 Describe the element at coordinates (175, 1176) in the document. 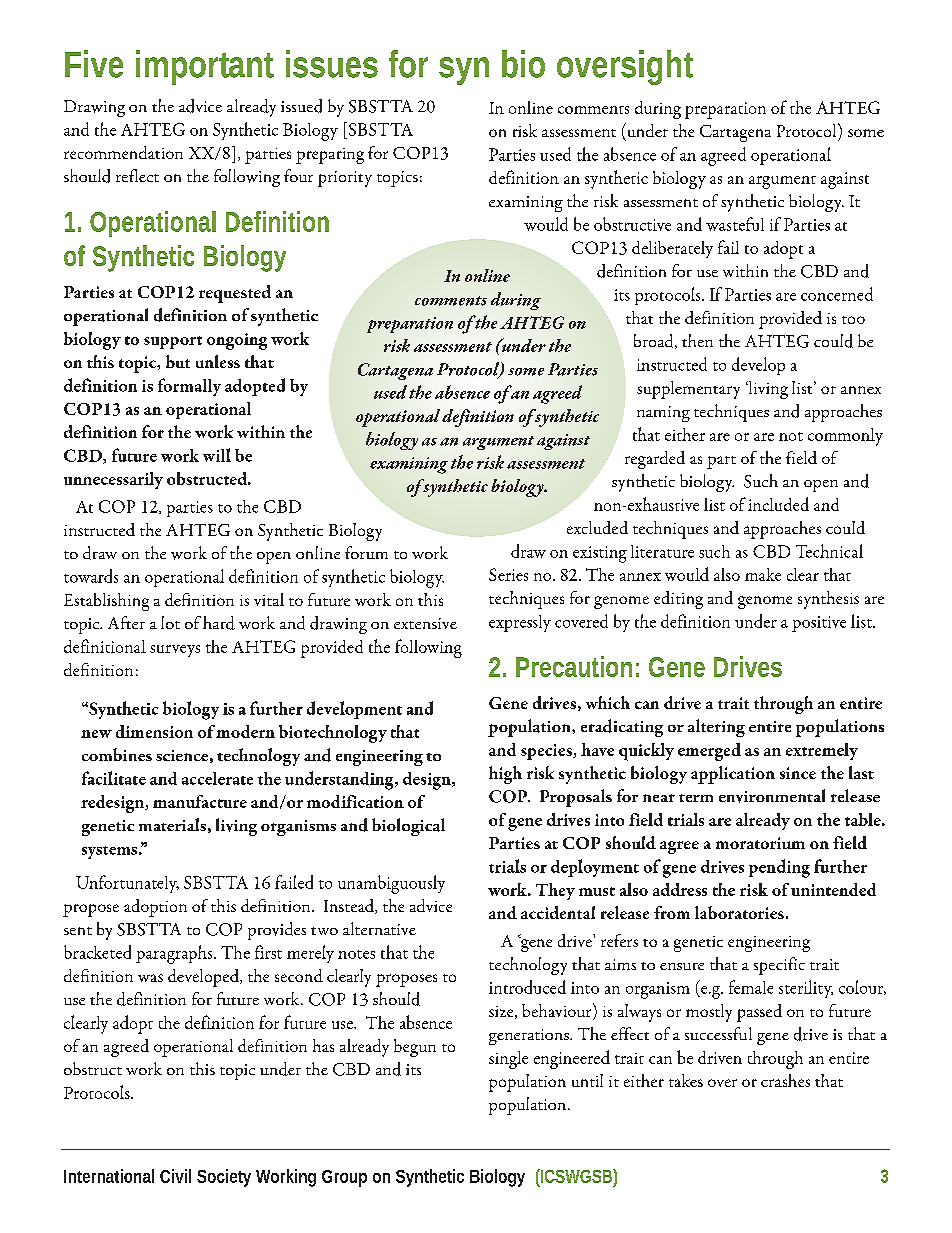

I see `Civil` at that location.
